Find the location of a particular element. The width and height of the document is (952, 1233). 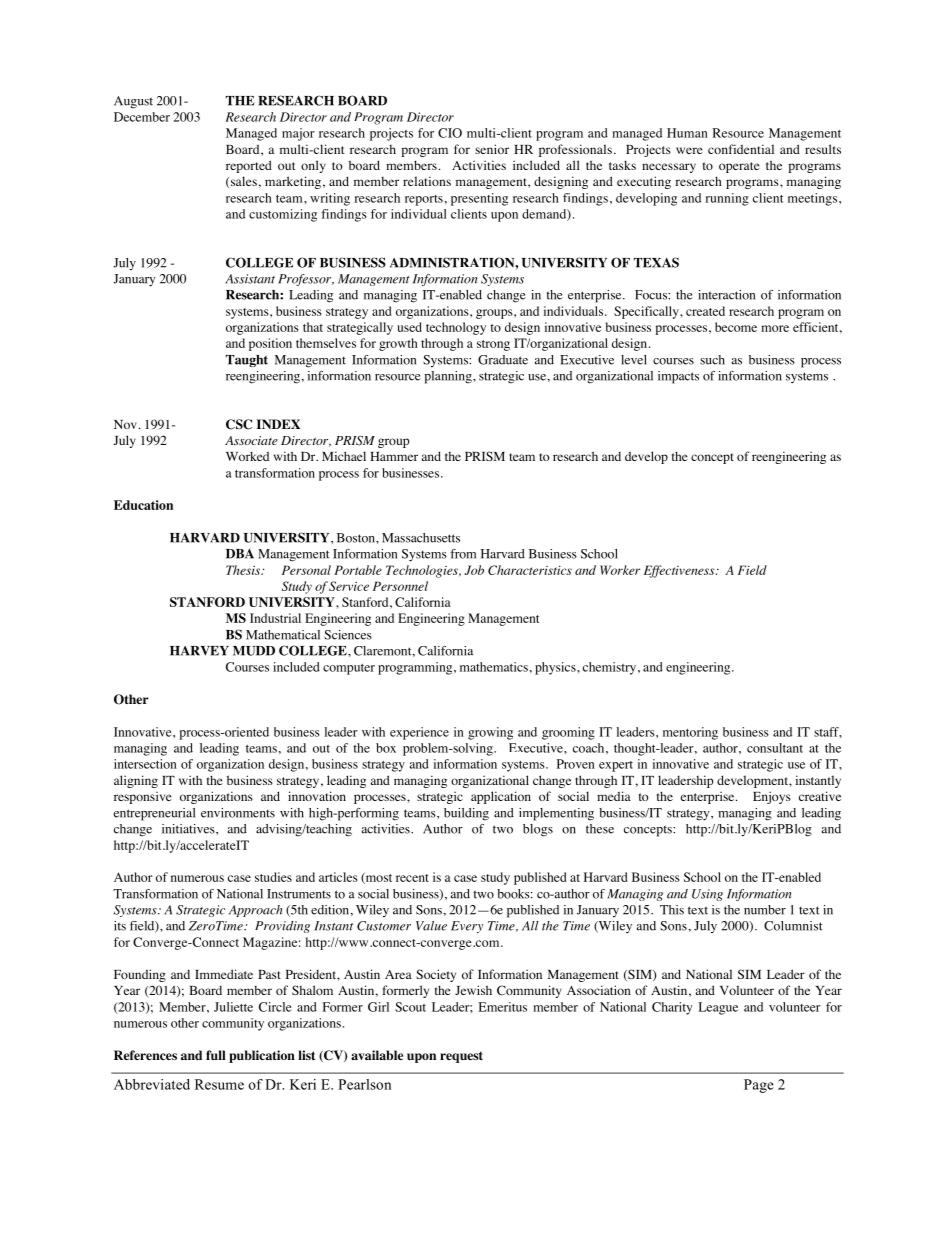

full is located at coordinates (216, 1055).
